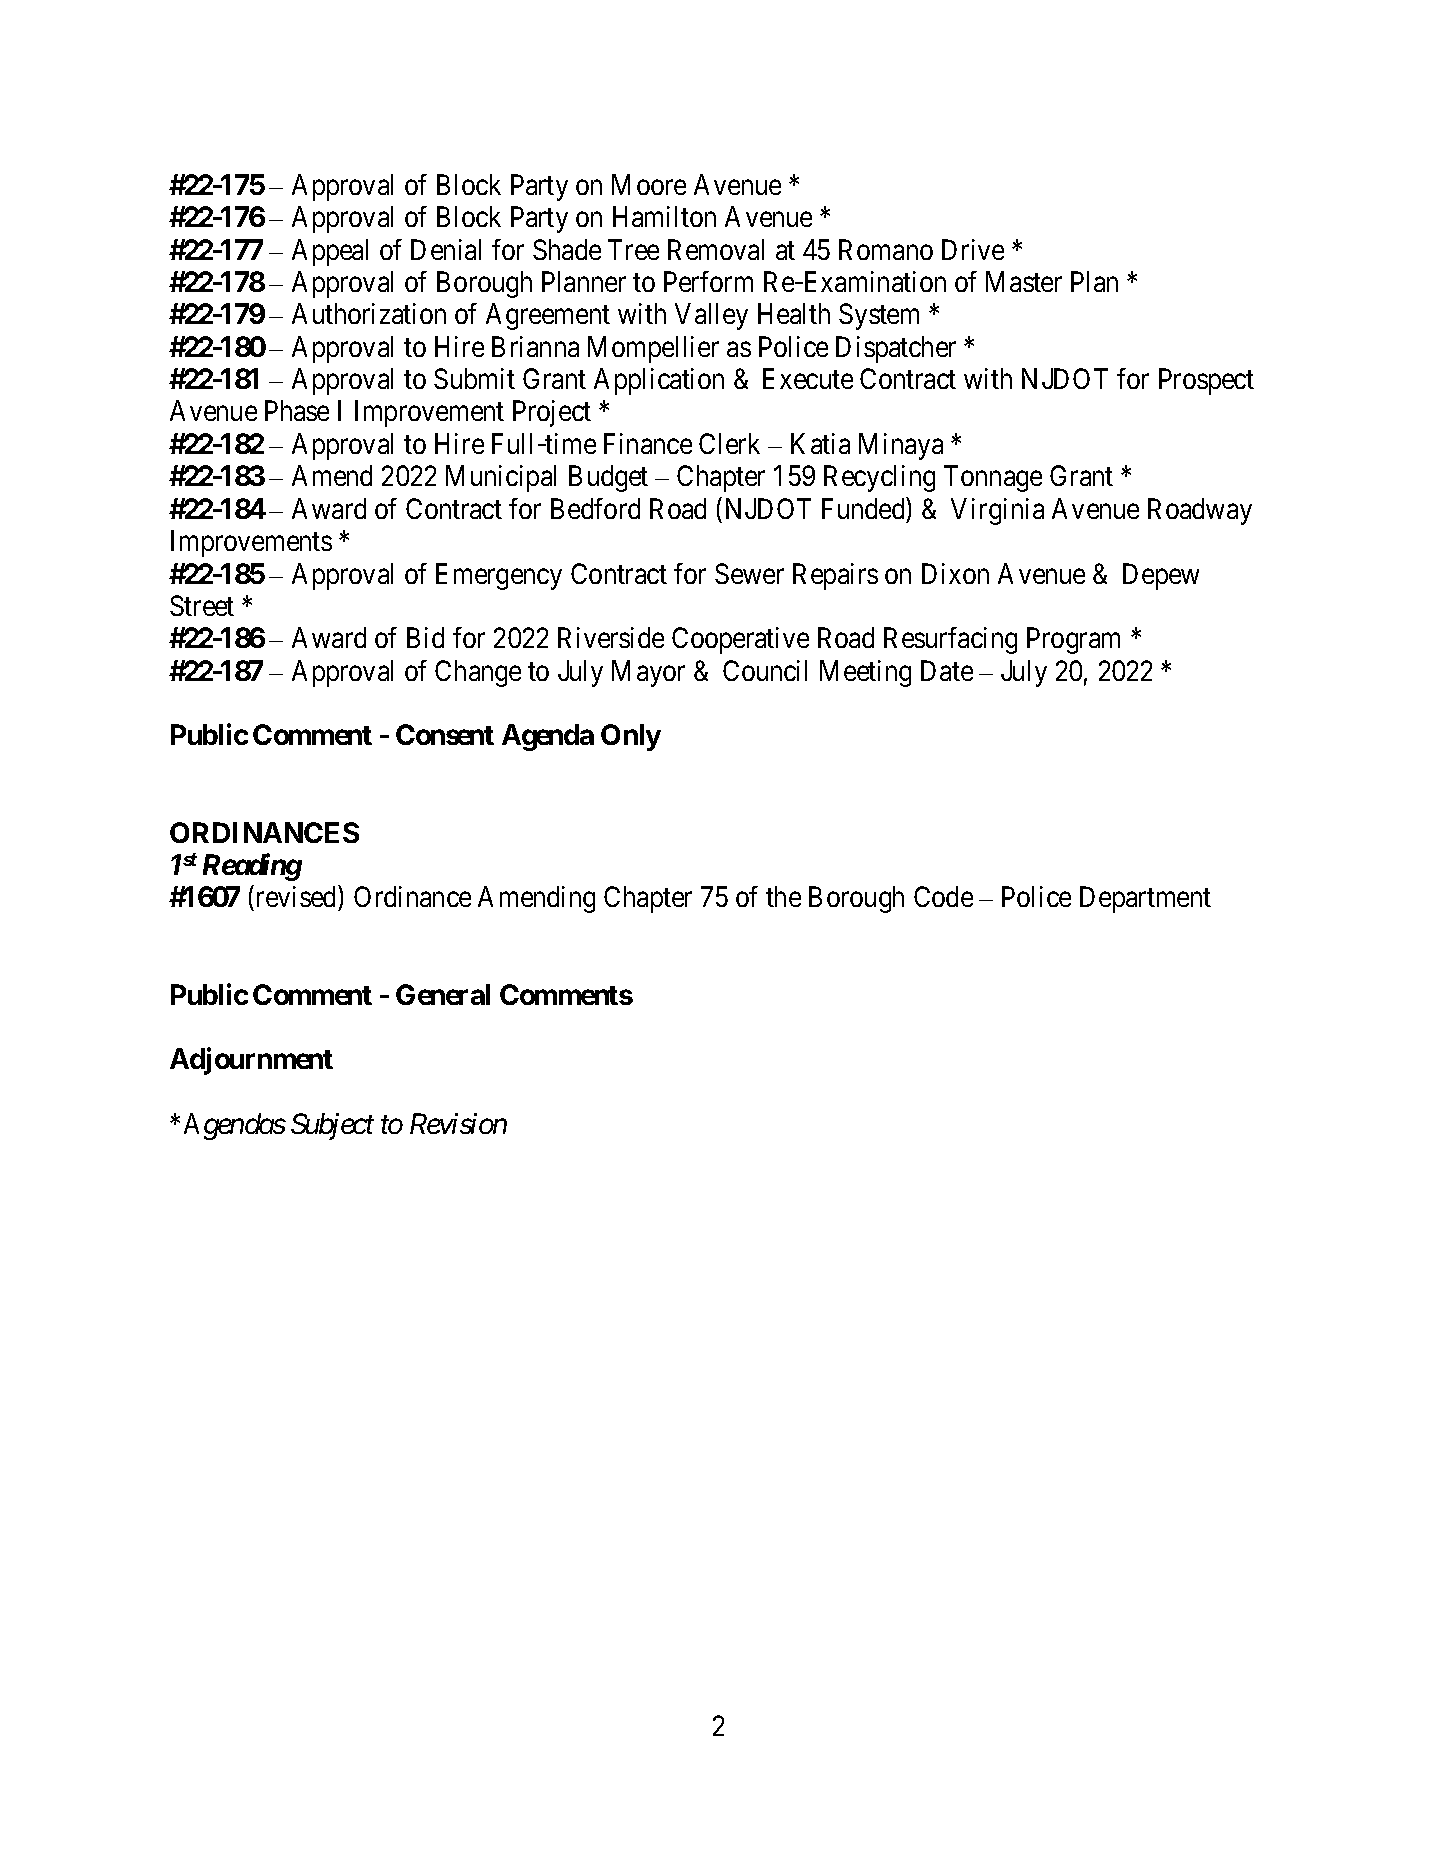  Describe the element at coordinates (501, 478) in the page. I see `Municipal` at that location.
